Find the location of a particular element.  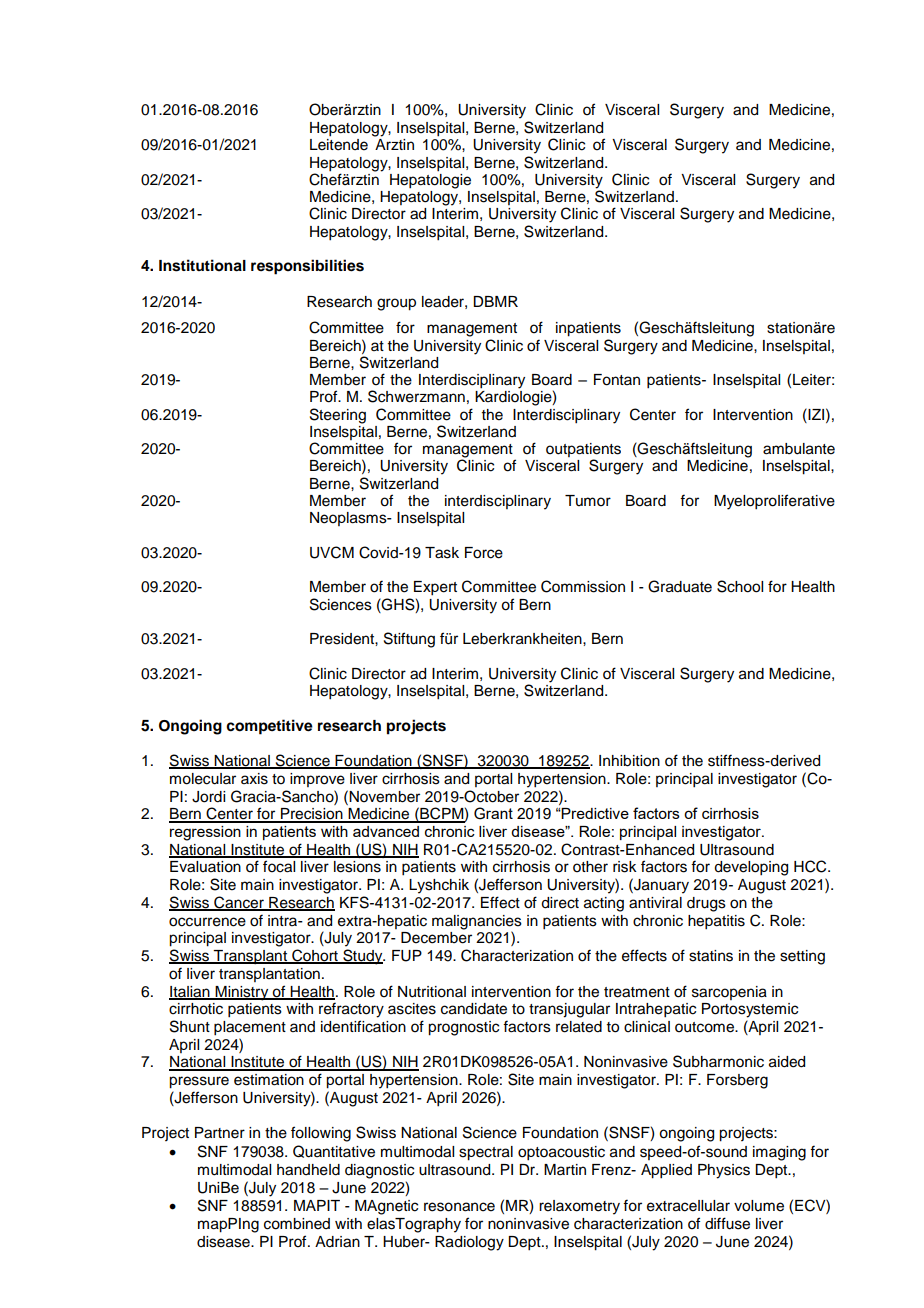

group is located at coordinates (396, 304).
